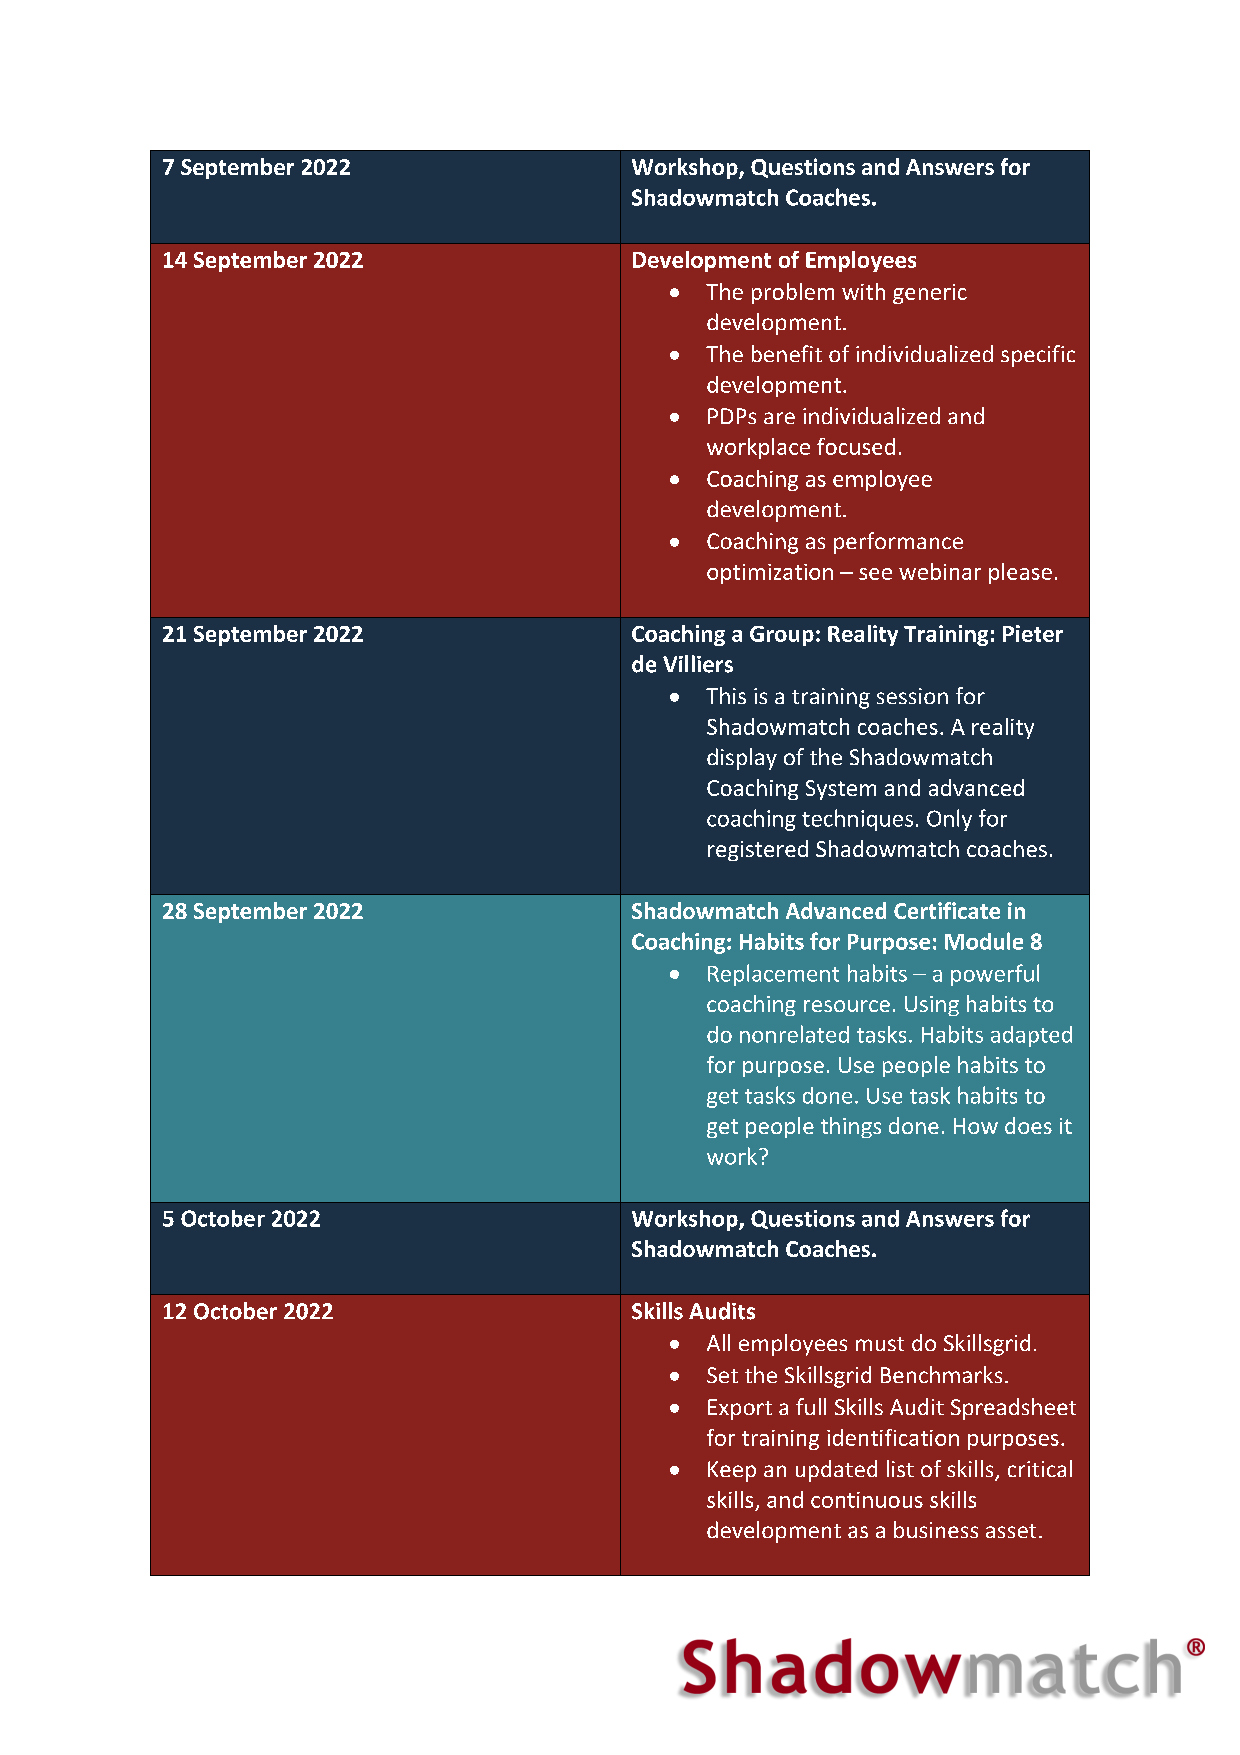  What do you see at coordinates (867, 1500) in the page?
I see `continuous` at bounding box center [867, 1500].
